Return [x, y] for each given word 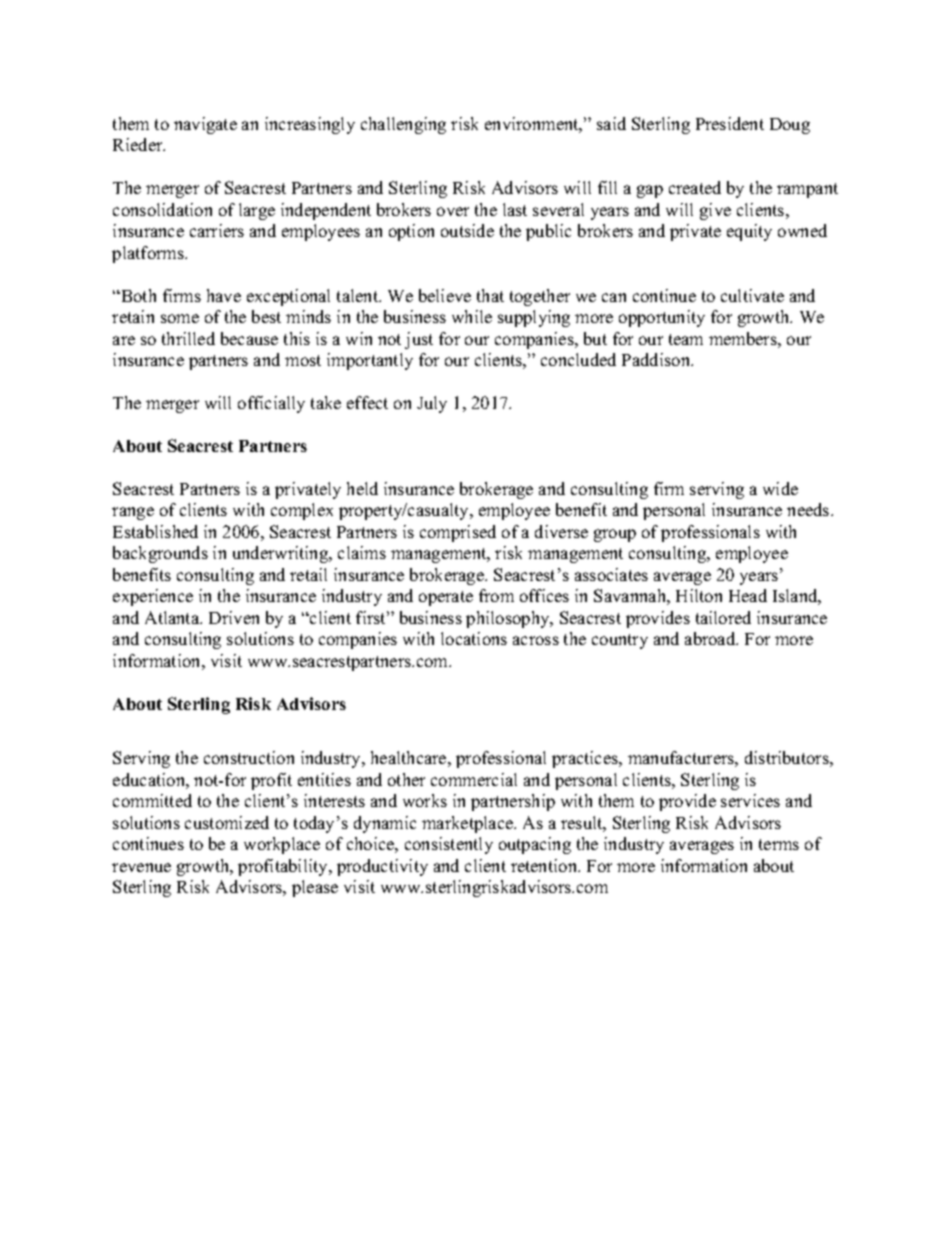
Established [155, 531]
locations [474, 638]
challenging [403, 125]
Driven [234, 617]
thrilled [188, 338]
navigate [205, 125]
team [686, 339]
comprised [458, 533]
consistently [449, 845]
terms [779, 844]
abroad [711, 638]
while [472, 316]
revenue [141, 867]
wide [780, 488]
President [730, 123]
